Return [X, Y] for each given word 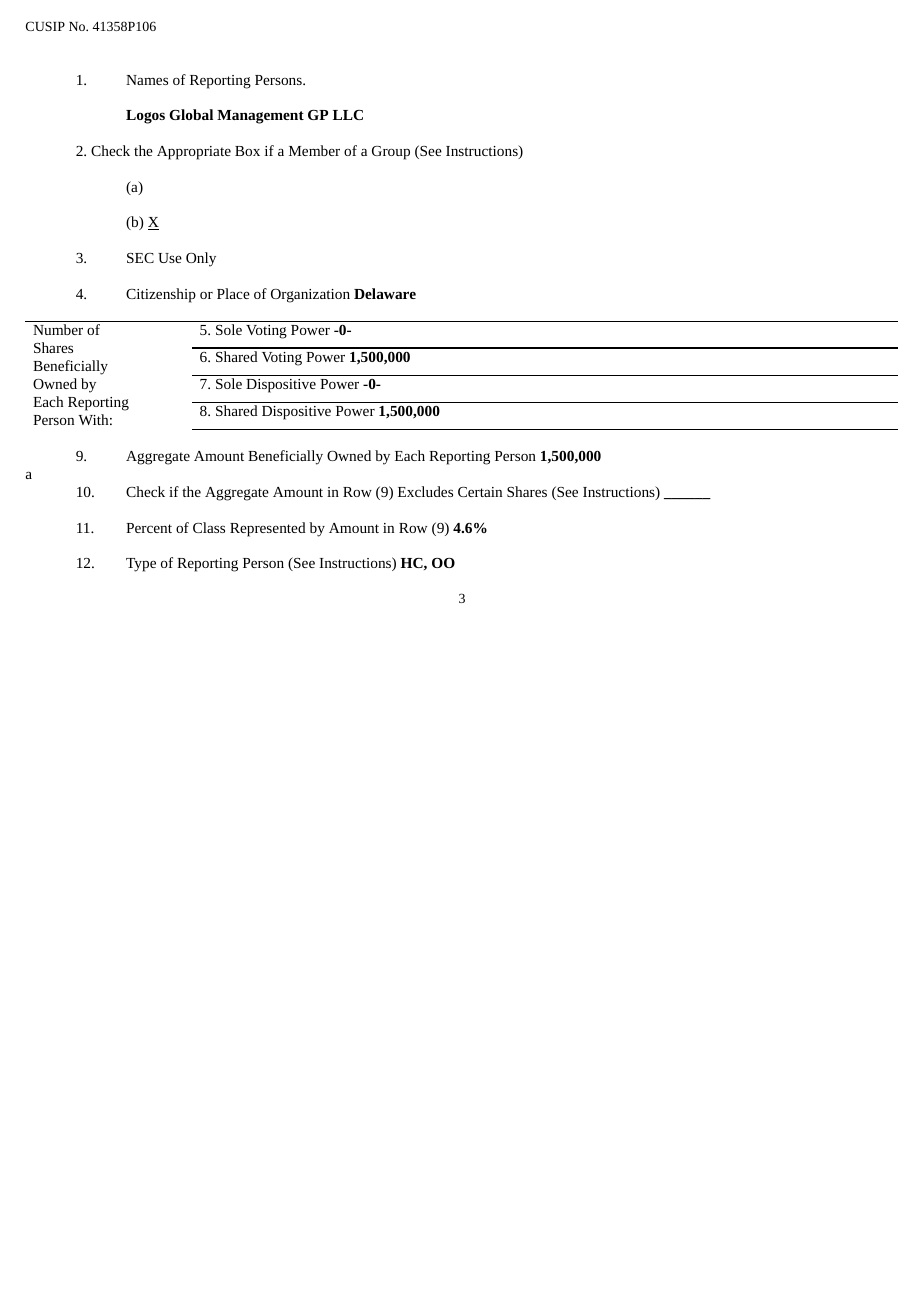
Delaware [385, 293]
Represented [268, 529]
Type [141, 565]
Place [233, 293]
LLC [348, 115]
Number [58, 329]
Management [260, 117]
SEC [140, 258]
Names [147, 80]
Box [247, 151]
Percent [149, 528]
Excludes [425, 491]
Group [391, 153]
